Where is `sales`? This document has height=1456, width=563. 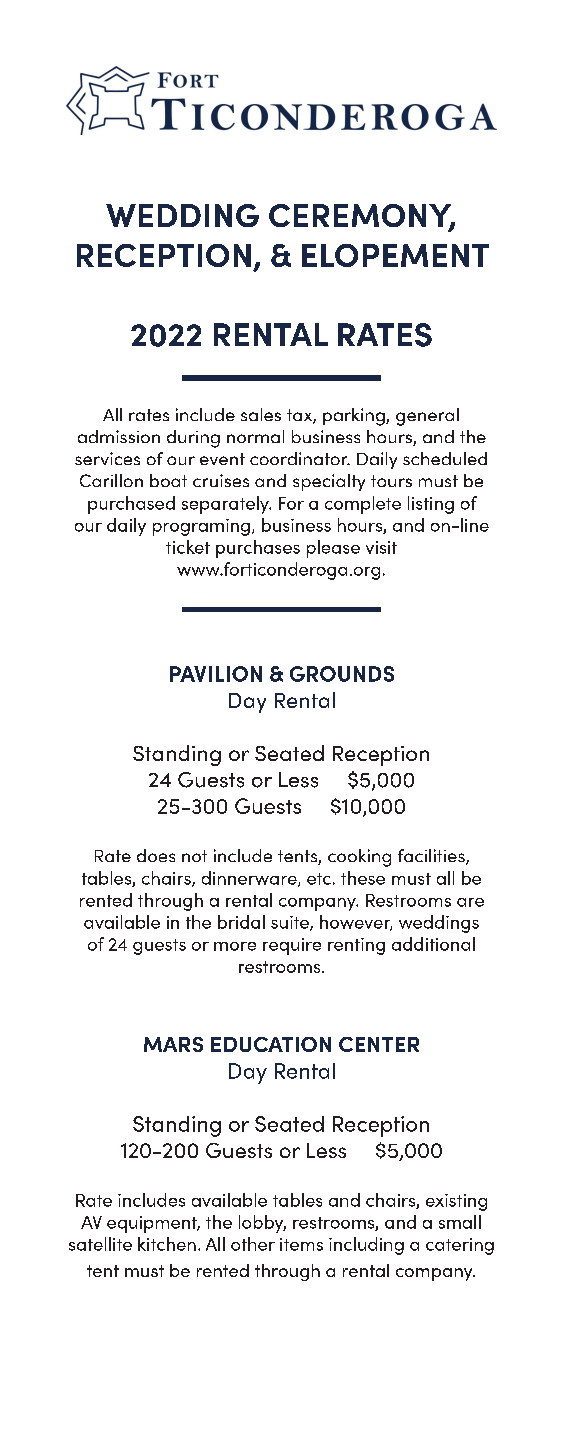 sales is located at coordinates (261, 414).
